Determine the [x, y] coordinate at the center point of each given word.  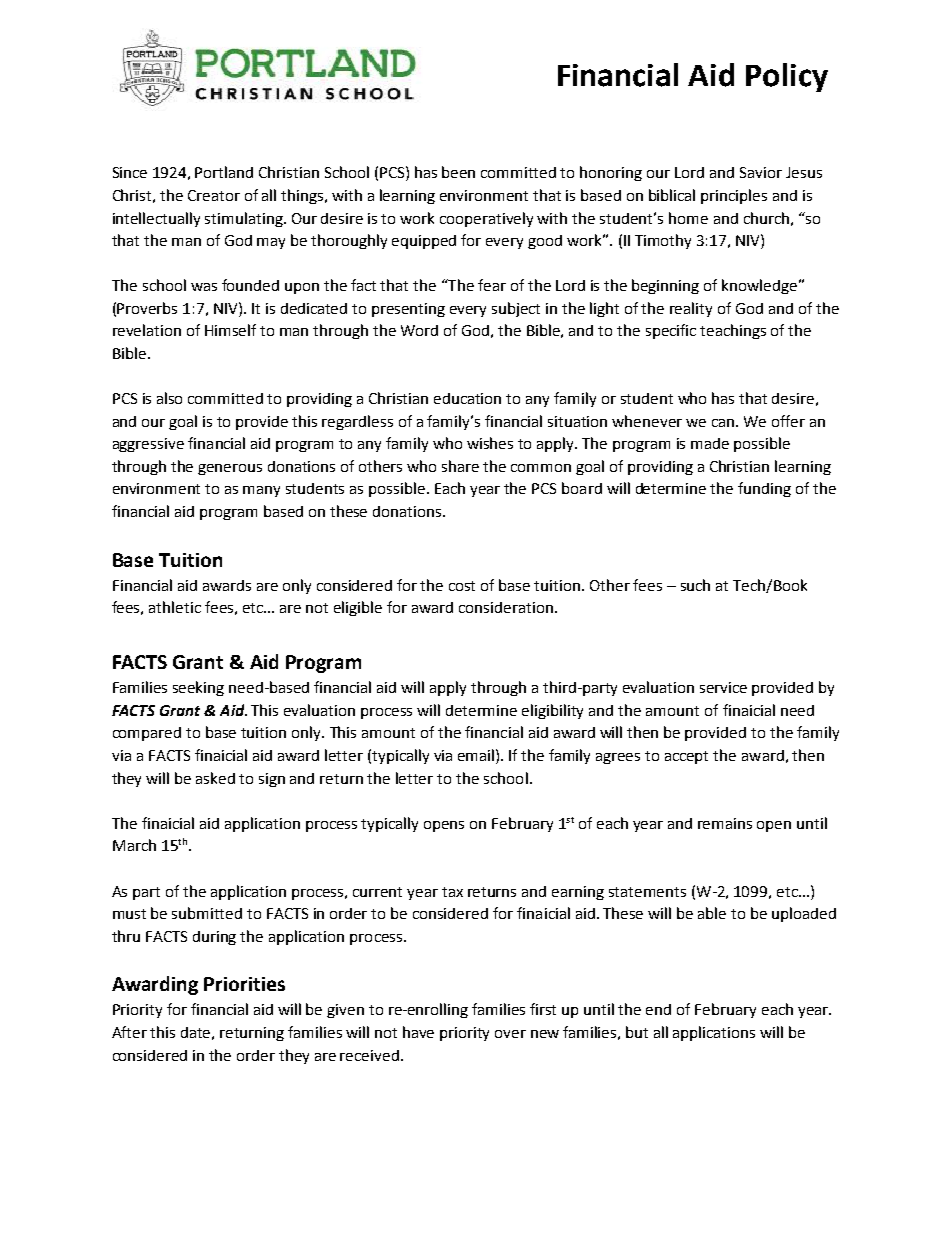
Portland [224, 172]
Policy [787, 77]
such [695, 585]
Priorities [244, 984]
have [418, 1032]
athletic [175, 607]
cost [462, 586]
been [458, 172]
